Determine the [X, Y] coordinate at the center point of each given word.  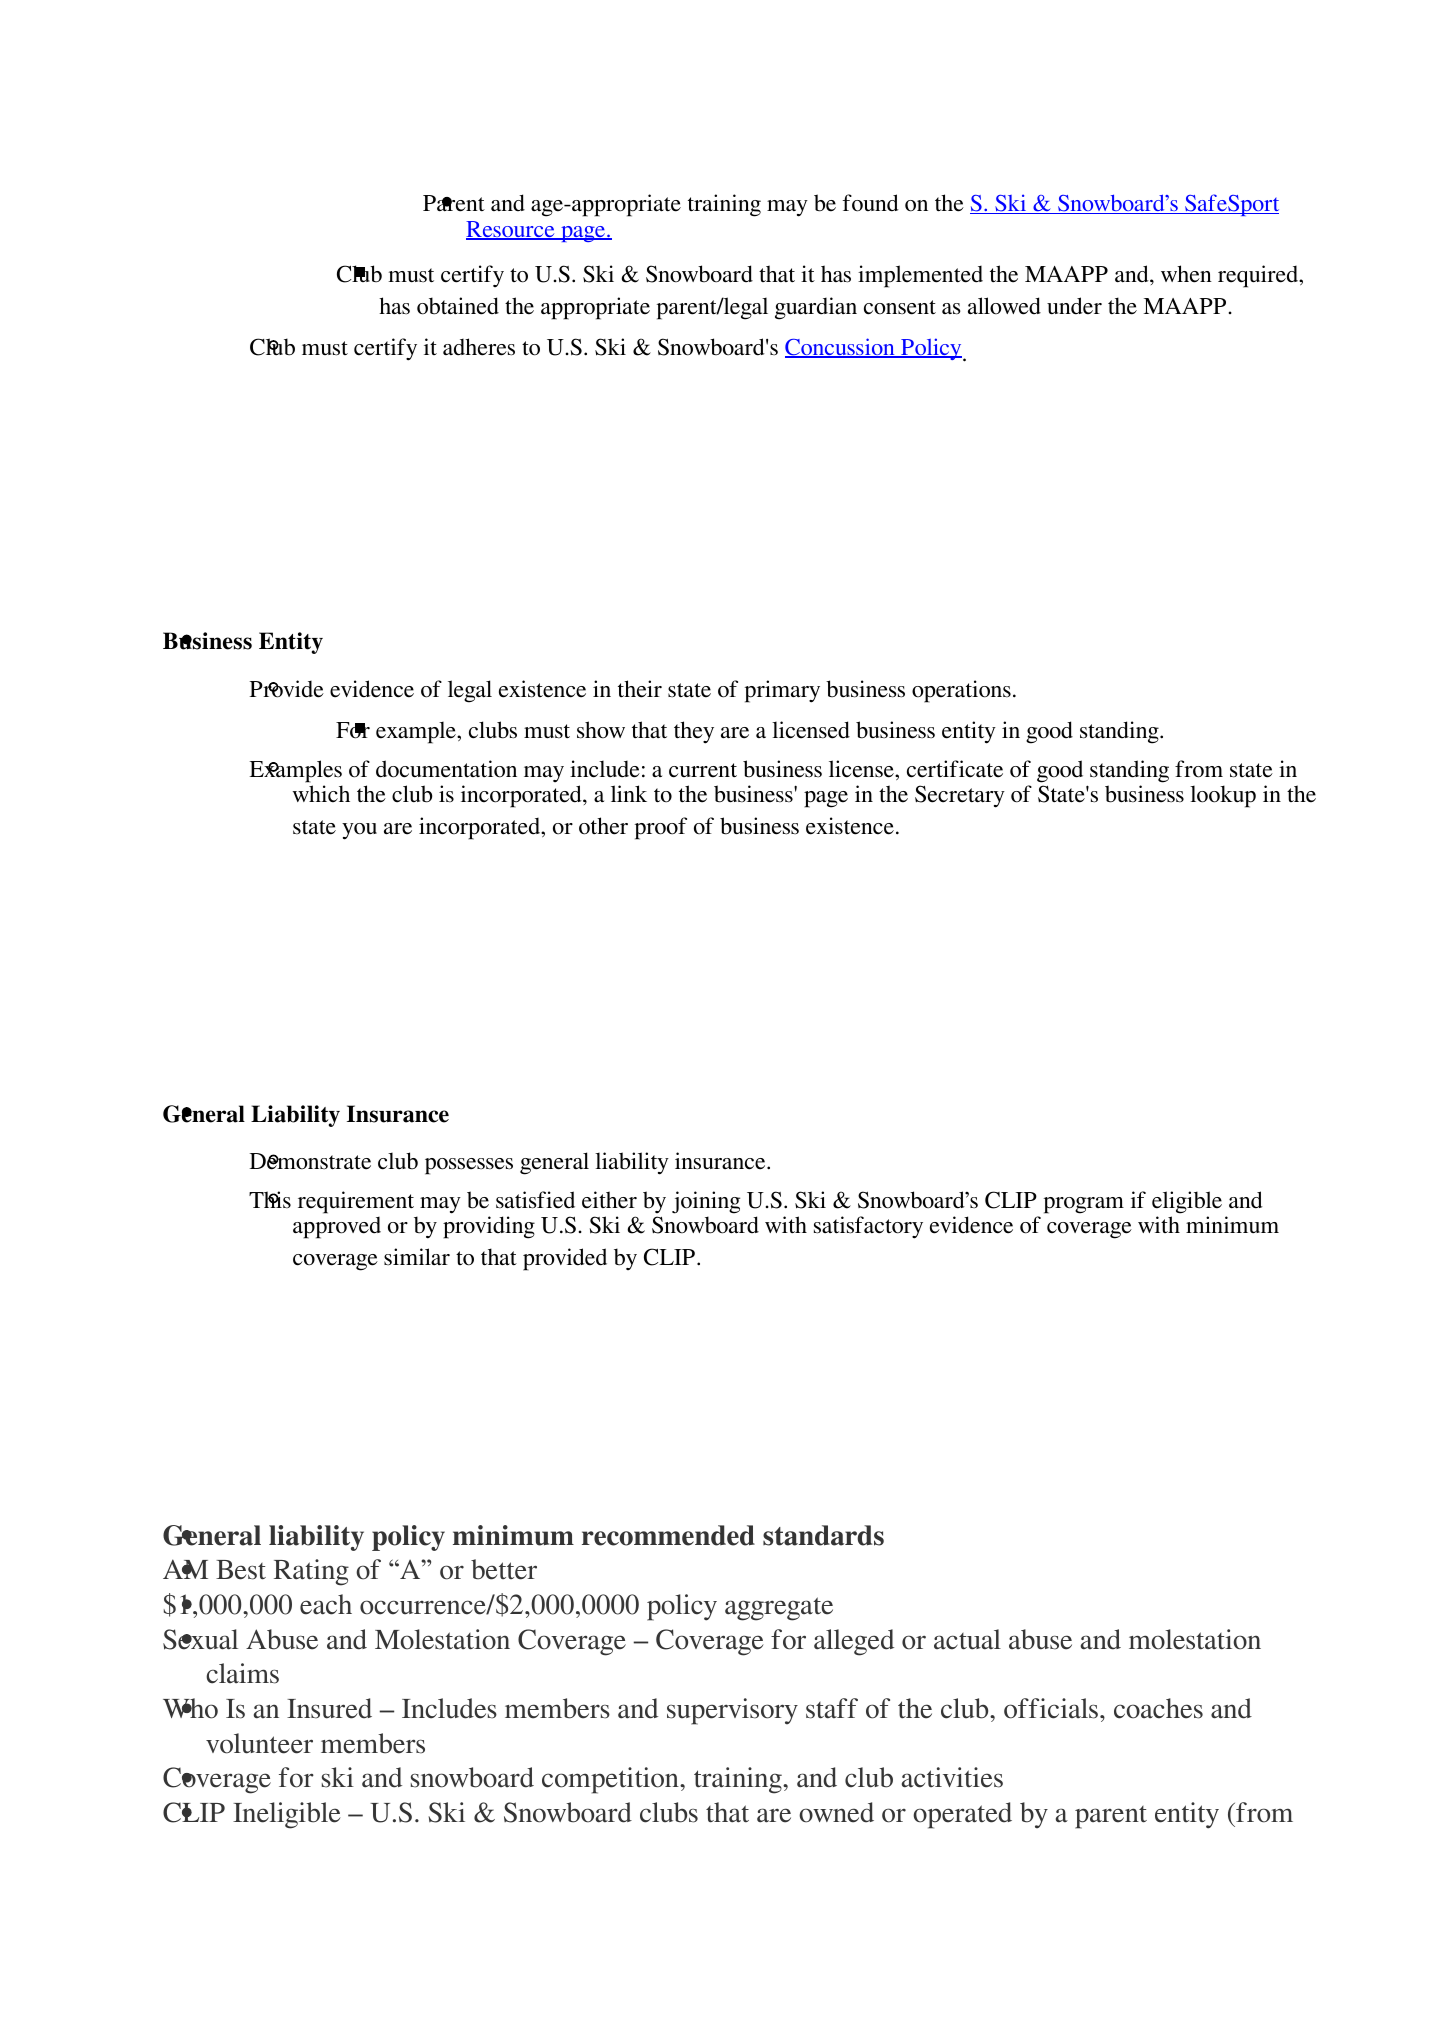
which [321, 794]
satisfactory [868, 1227]
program [1084, 1205]
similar [417, 1257]
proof [661, 828]
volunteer [259, 1743]
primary [782, 691]
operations [961, 691]
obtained [458, 306]
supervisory [732, 1711]
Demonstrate [310, 1161]
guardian [816, 308]
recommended [668, 1535]
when [1186, 274]
